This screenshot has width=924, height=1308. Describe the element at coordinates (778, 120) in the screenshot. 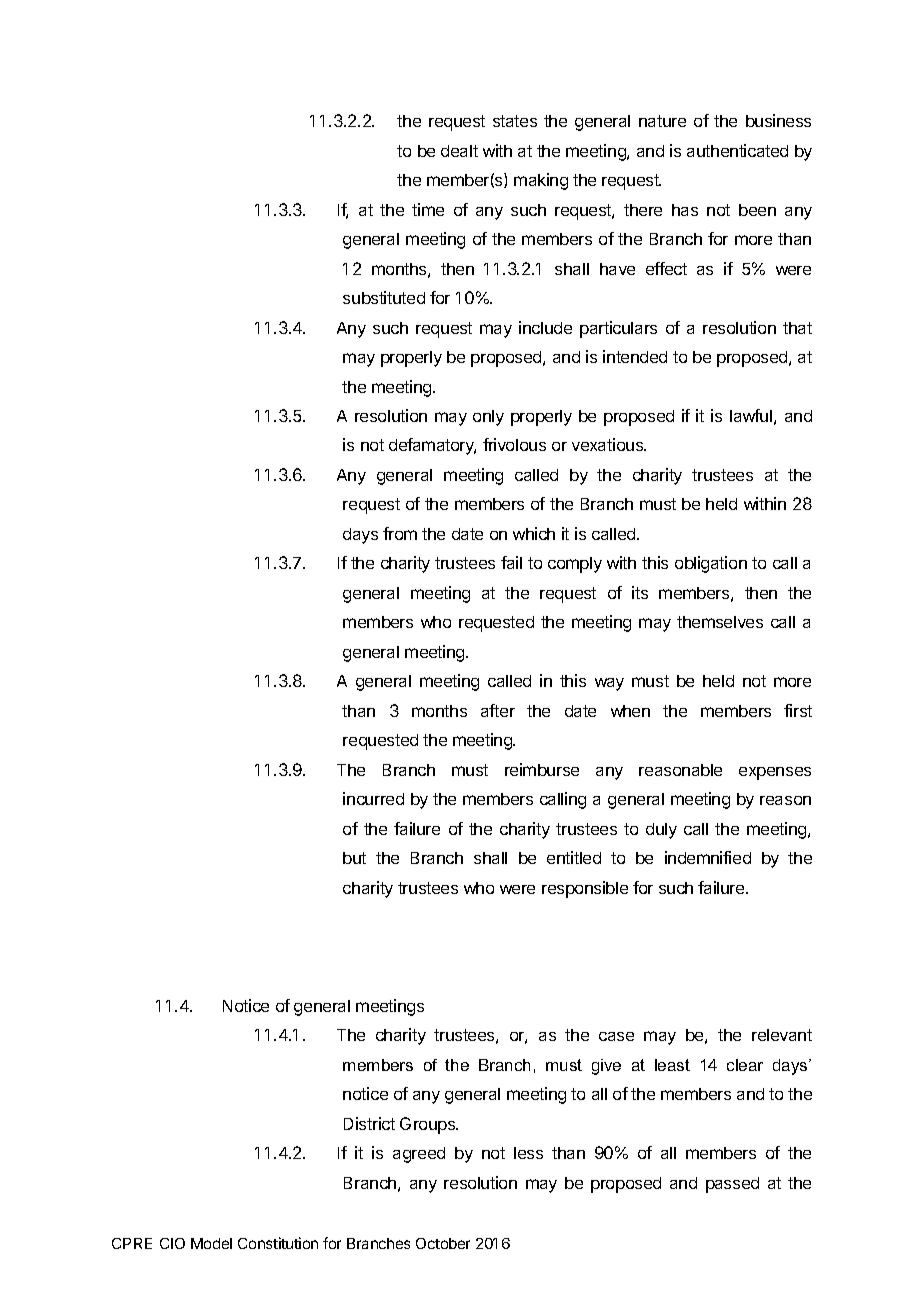

I see `business` at that location.
